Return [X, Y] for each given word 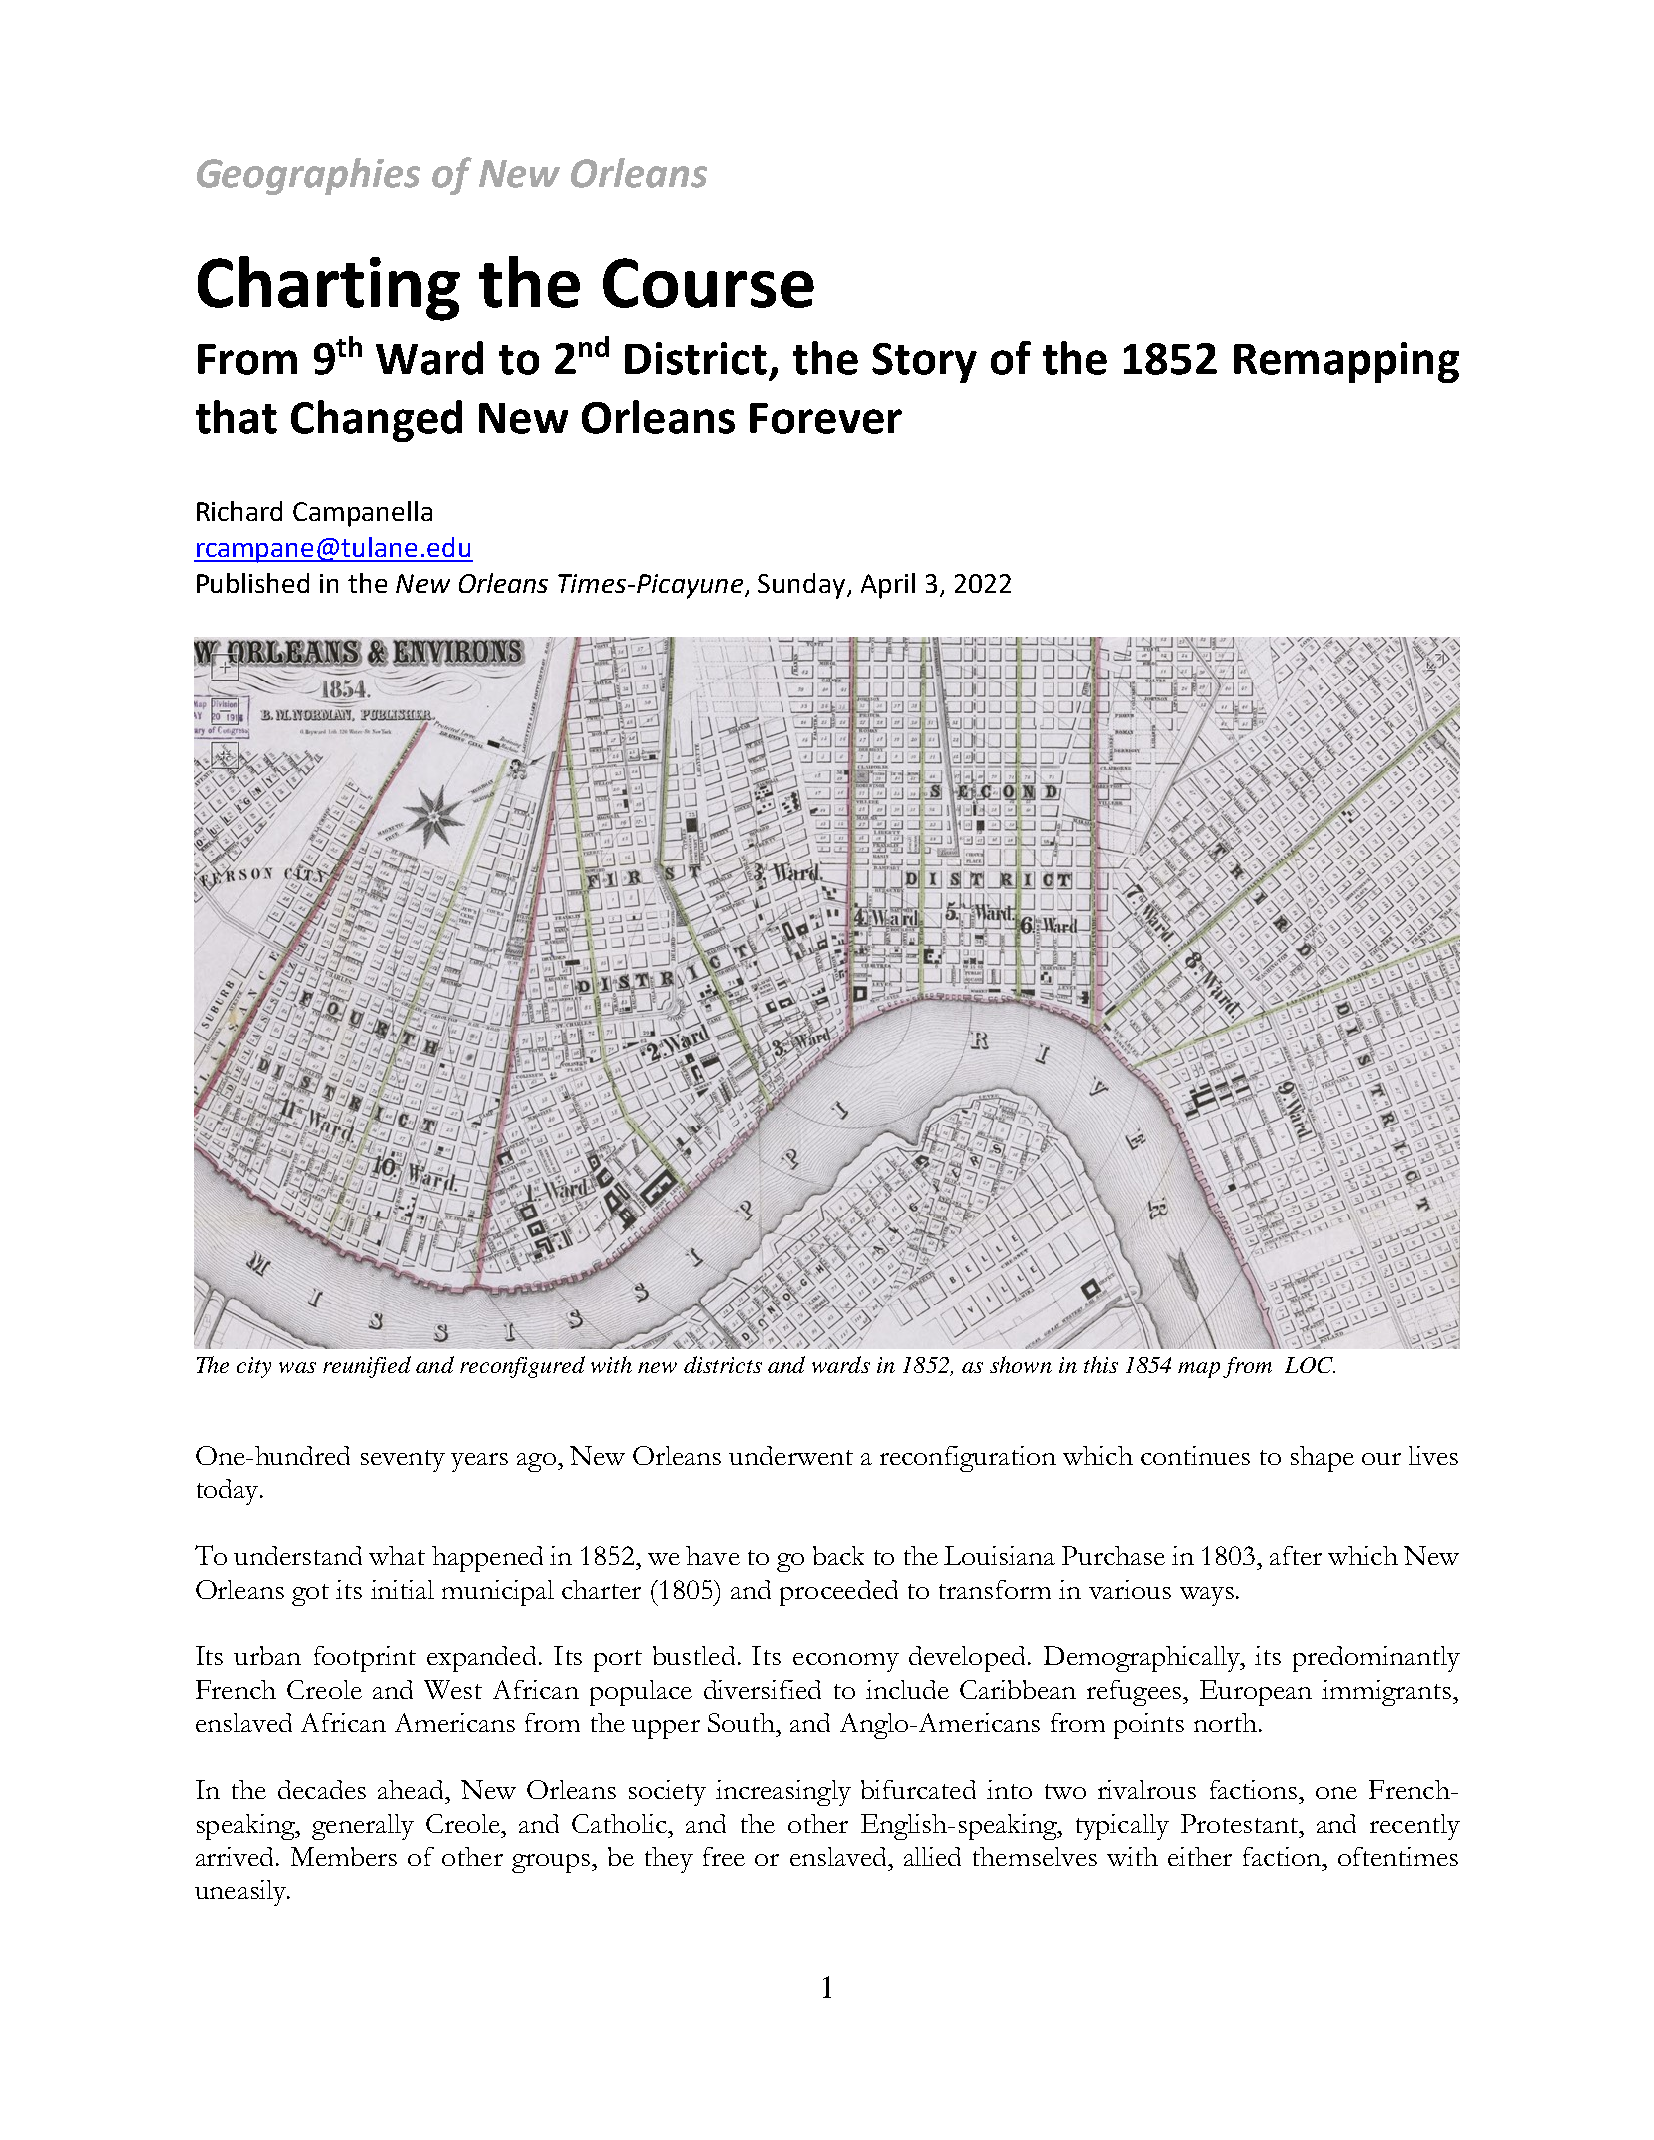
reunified [367, 1367]
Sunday [803, 586]
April [888, 586]
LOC [1310, 1365]
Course [708, 283]
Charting [329, 288]
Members [344, 1856]
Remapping [1346, 362]
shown [1021, 1364]
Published [253, 583]
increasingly [783, 1793]
